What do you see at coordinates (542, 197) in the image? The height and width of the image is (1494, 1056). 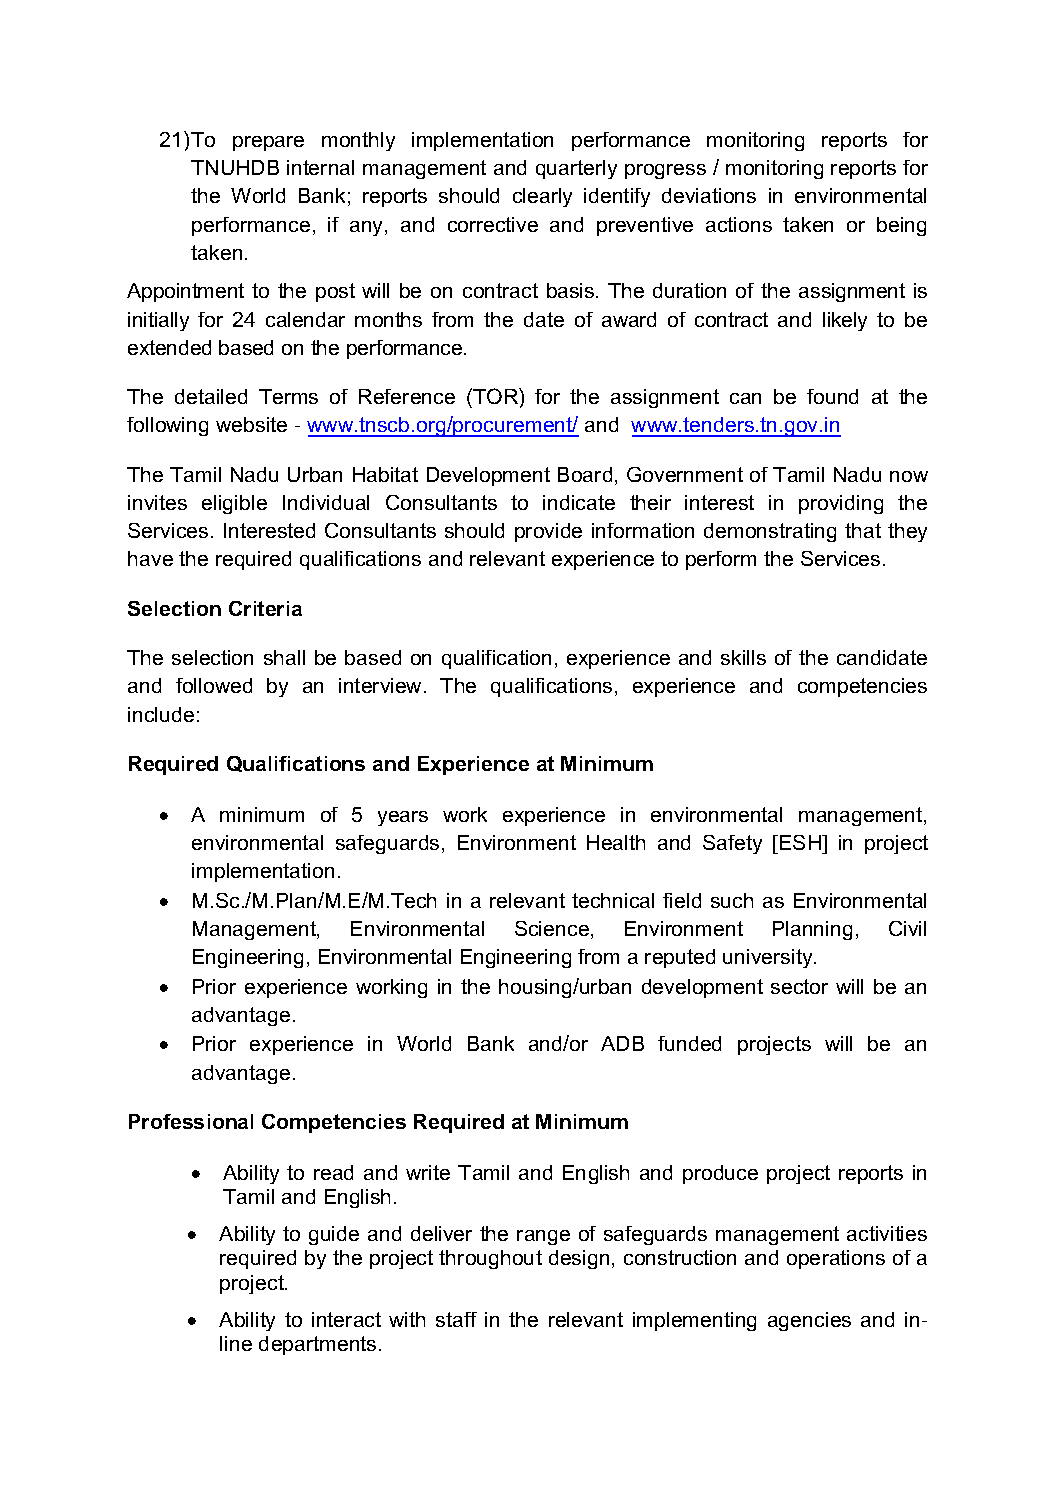 I see `clearly` at bounding box center [542, 197].
